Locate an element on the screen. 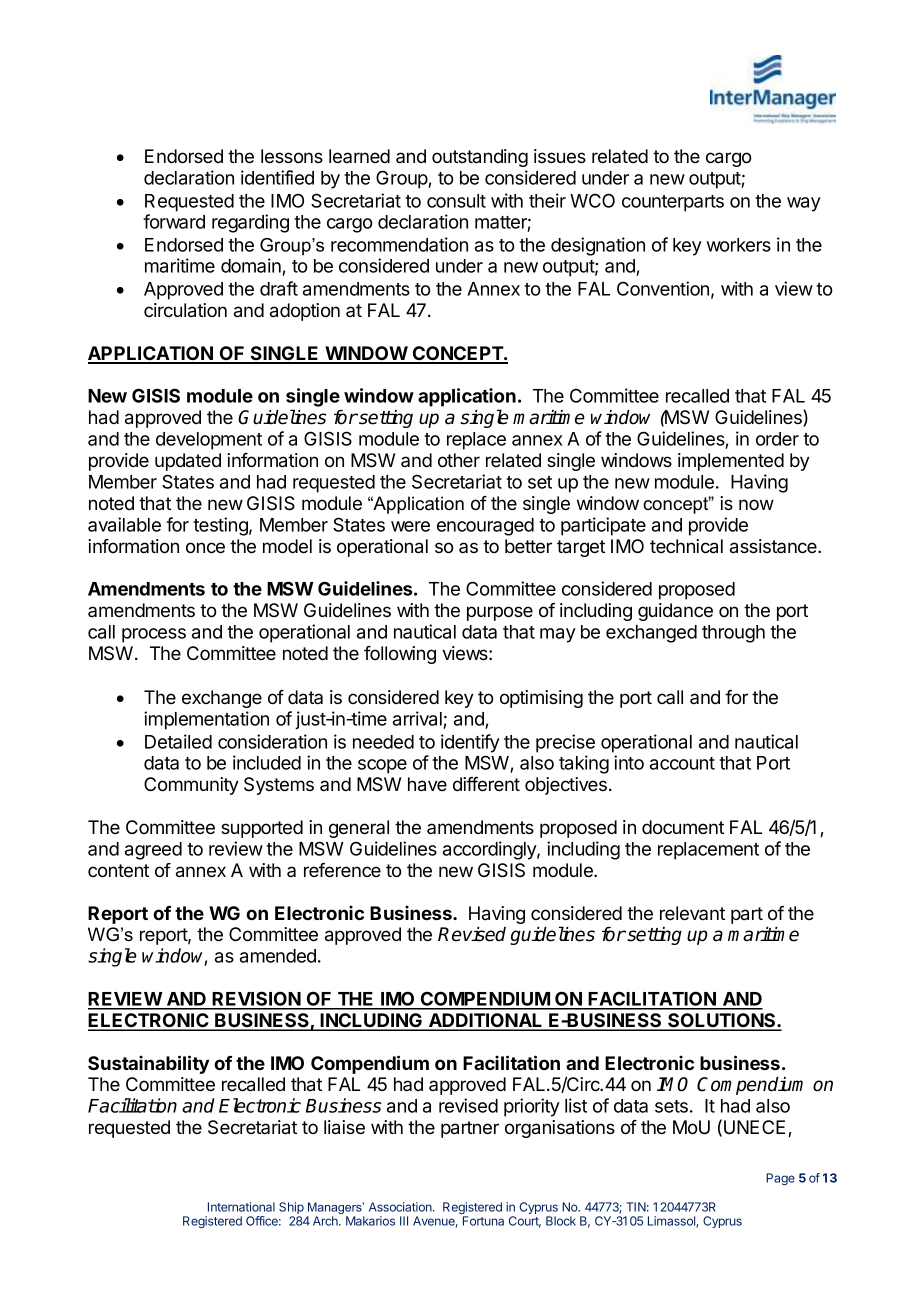 The width and height of the screenshot is (924, 1308). Page is located at coordinates (780, 1179).
